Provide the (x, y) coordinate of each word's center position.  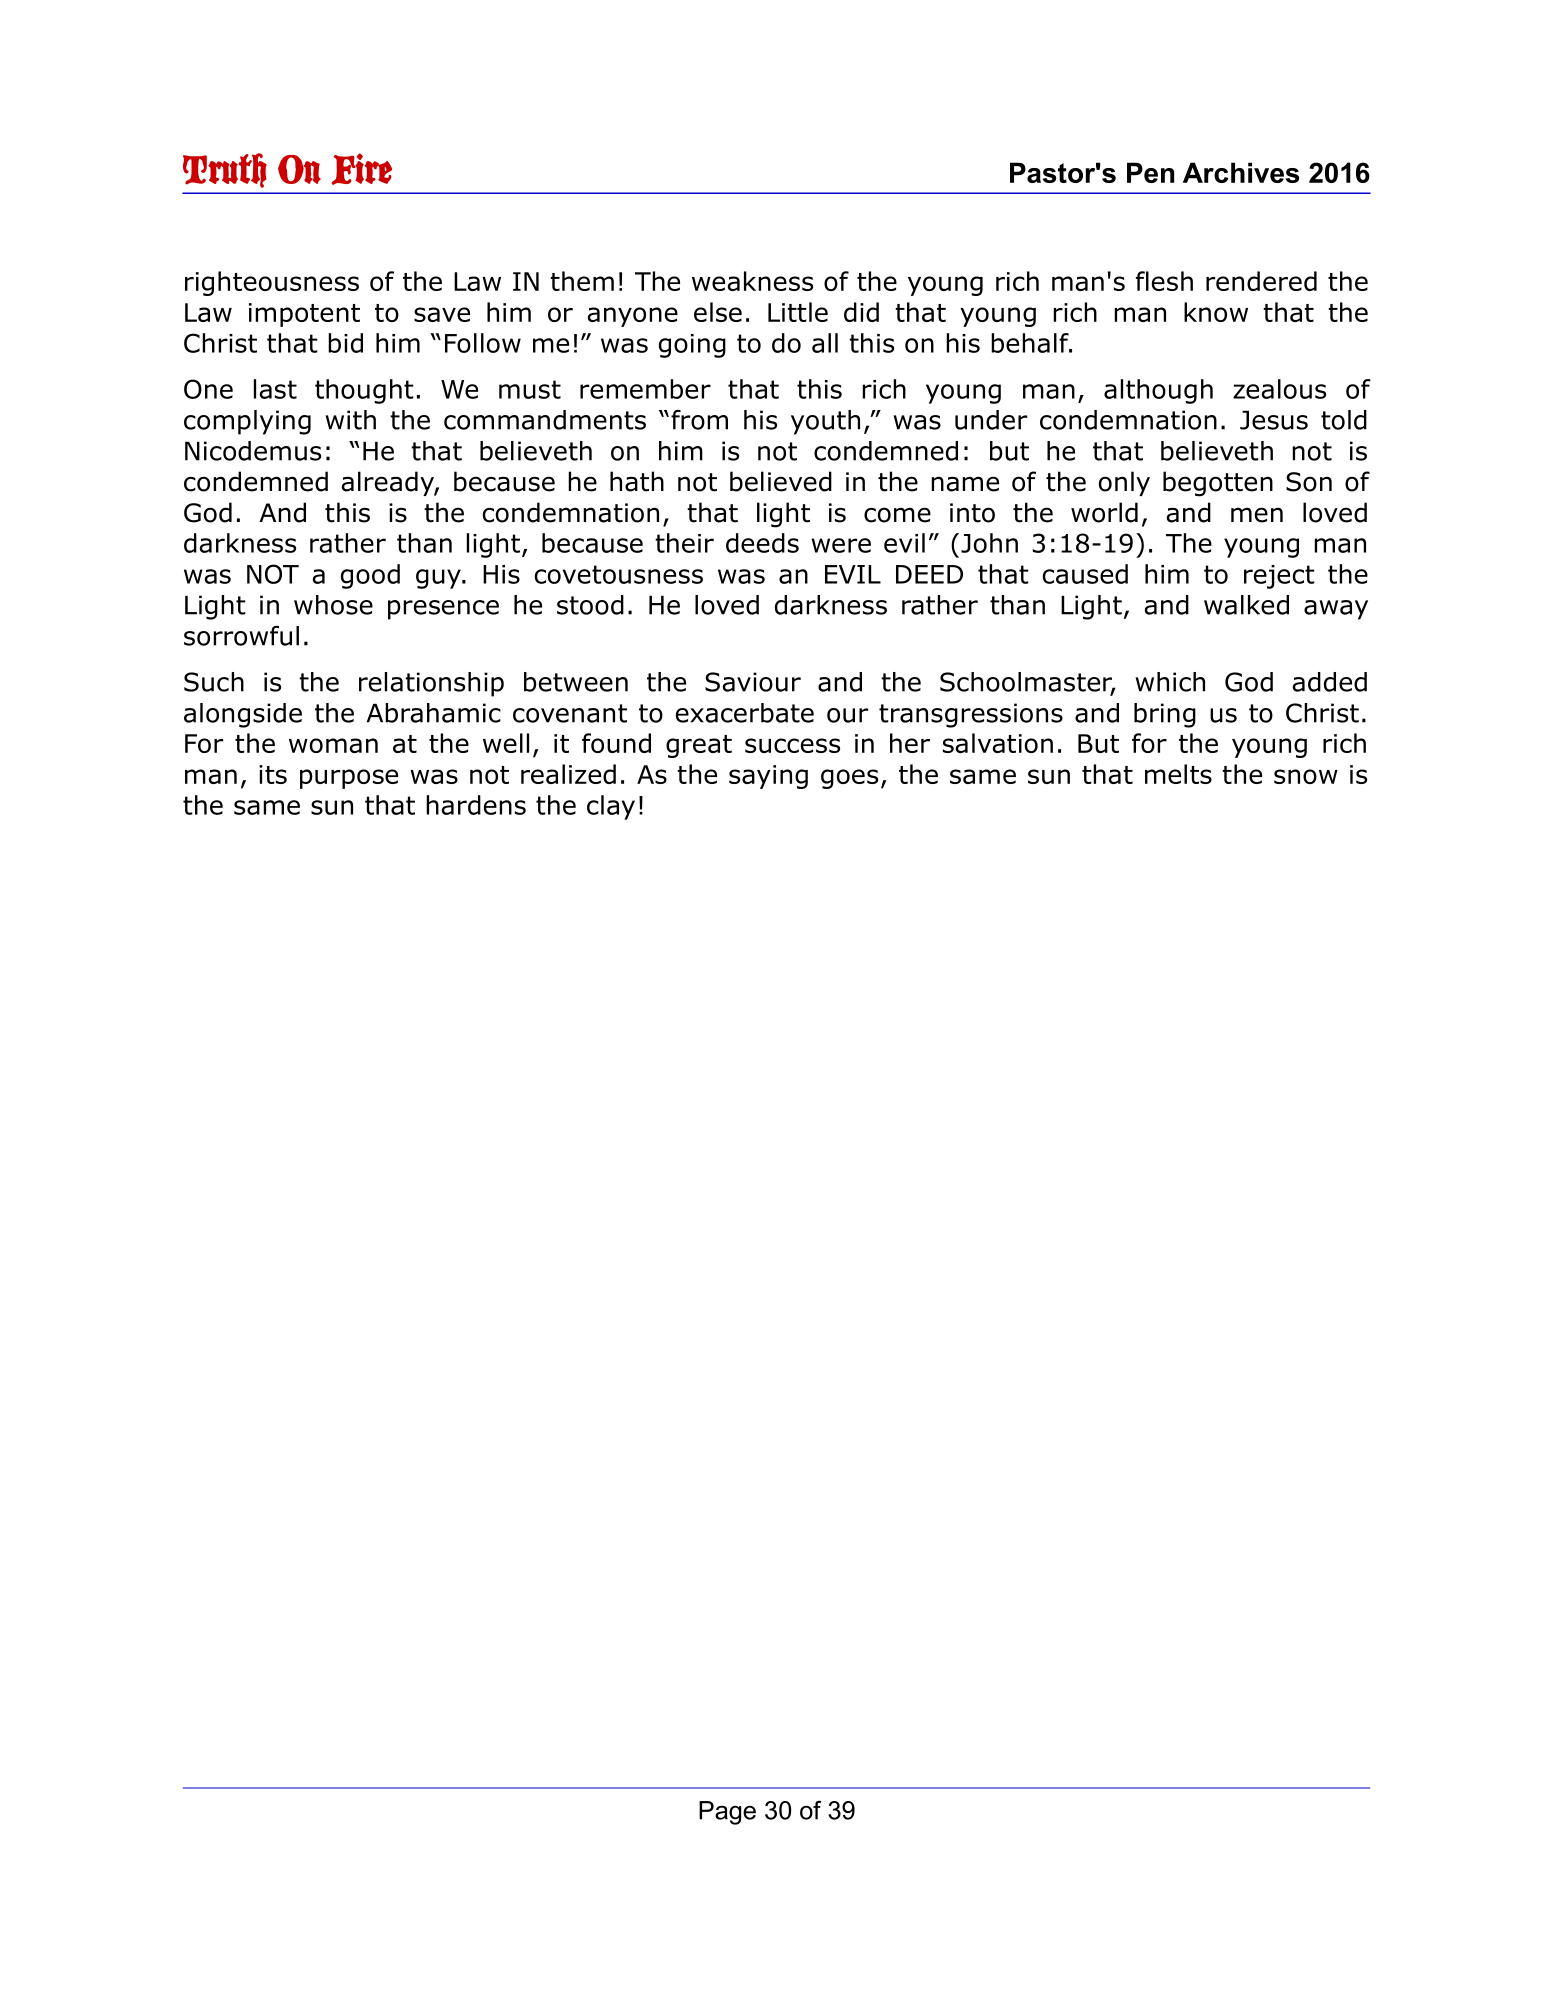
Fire (362, 169)
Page (727, 1813)
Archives (1241, 172)
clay (611, 807)
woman (333, 745)
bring (1165, 715)
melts (1178, 774)
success (792, 745)
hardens (476, 805)
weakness (752, 281)
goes (849, 779)
